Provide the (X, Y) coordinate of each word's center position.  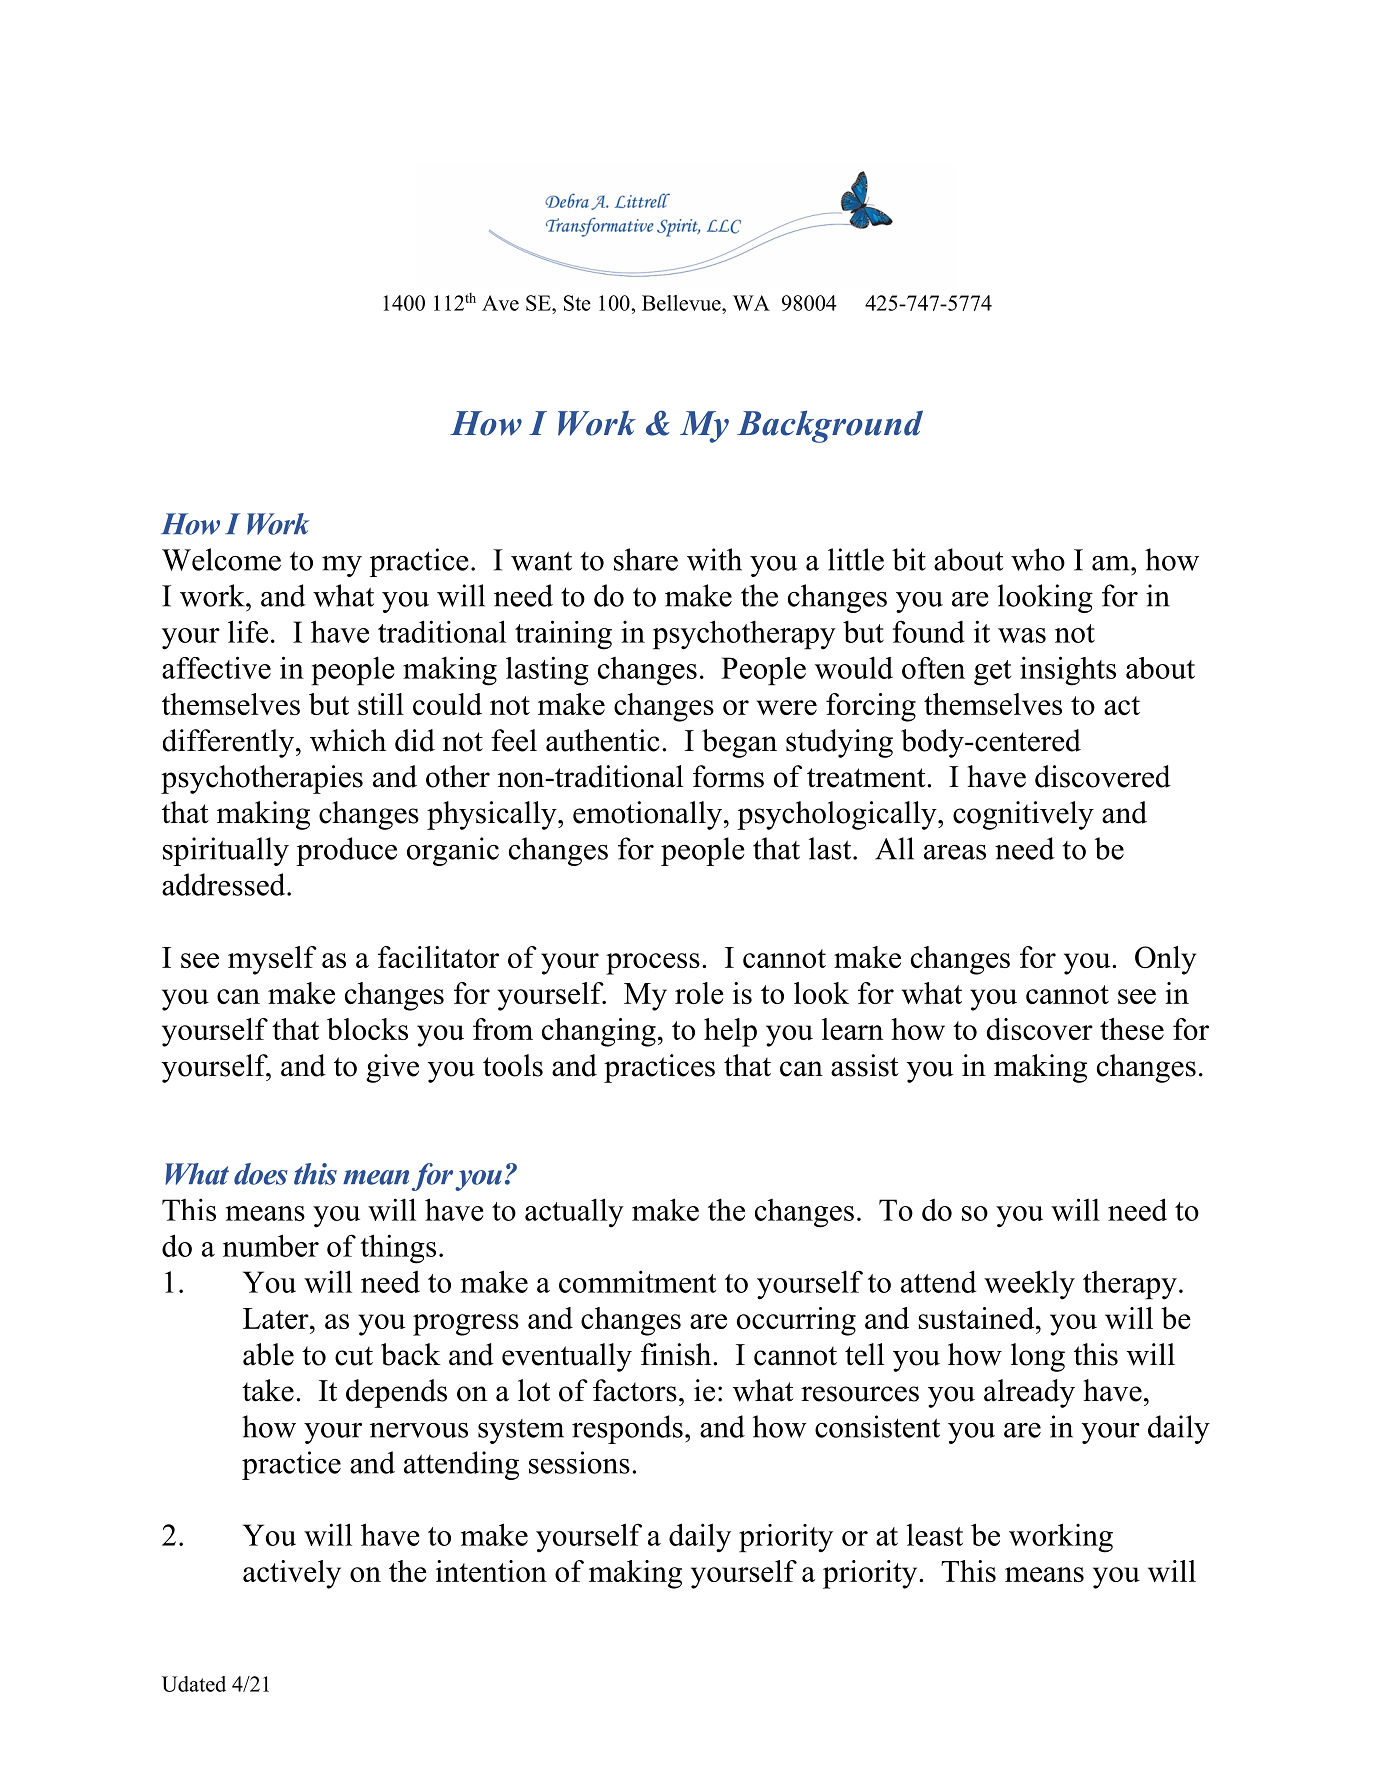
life (248, 631)
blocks (367, 1029)
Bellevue (682, 303)
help (730, 1032)
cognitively (1023, 815)
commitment (637, 1281)
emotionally (647, 815)
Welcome (221, 559)
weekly (1029, 1285)
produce (346, 851)
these (1132, 1029)
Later (277, 1318)
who (1038, 559)
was (1022, 635)
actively (292, 1574)
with (714, 559)
